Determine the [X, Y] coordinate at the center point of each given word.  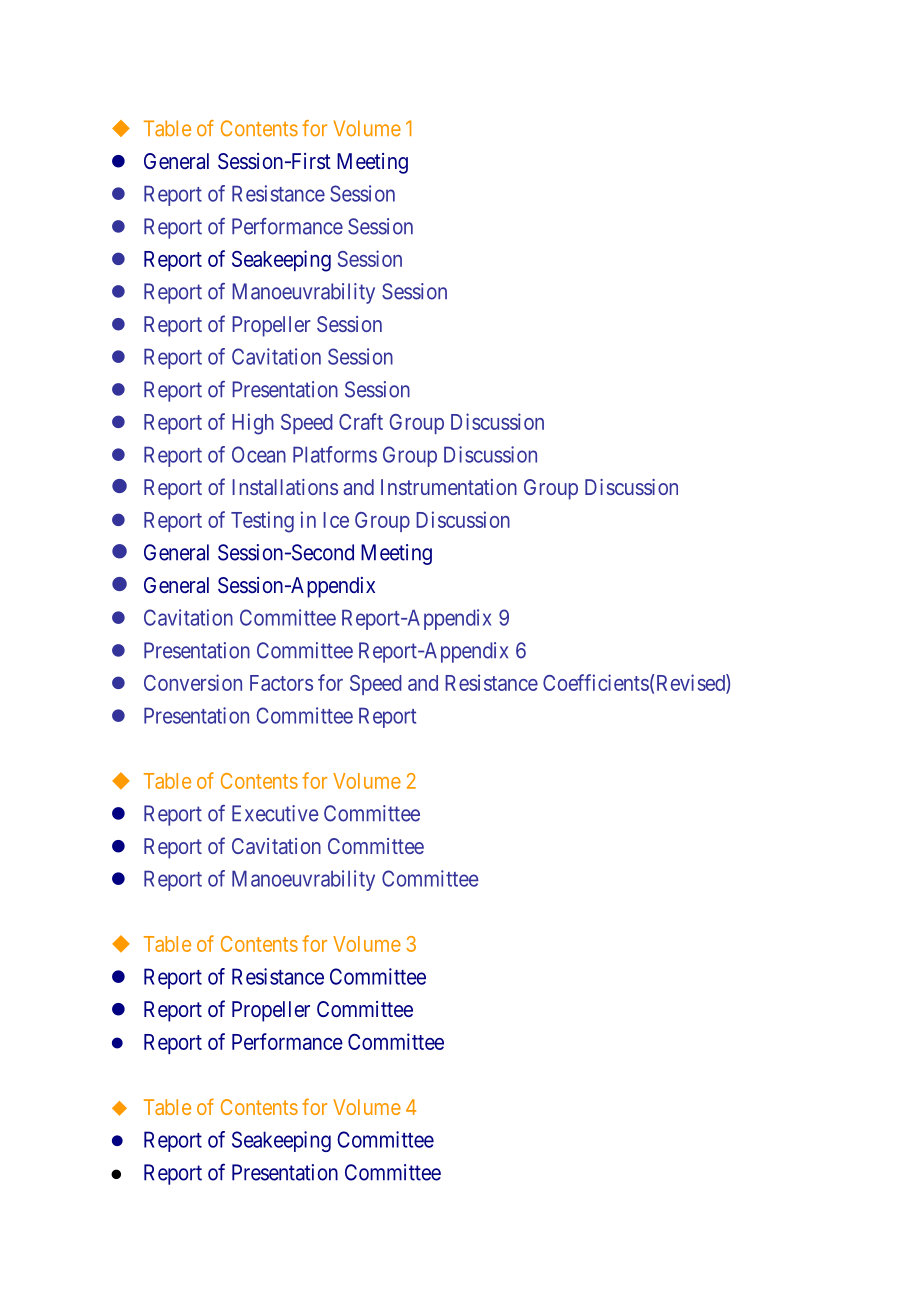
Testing [262, 522]
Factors [281, 683]
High [253, 424]
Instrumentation [449, 487]
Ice [336, 520]
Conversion [193, 682]
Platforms [335, 454]
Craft [361, 421]
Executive [275, 813]
